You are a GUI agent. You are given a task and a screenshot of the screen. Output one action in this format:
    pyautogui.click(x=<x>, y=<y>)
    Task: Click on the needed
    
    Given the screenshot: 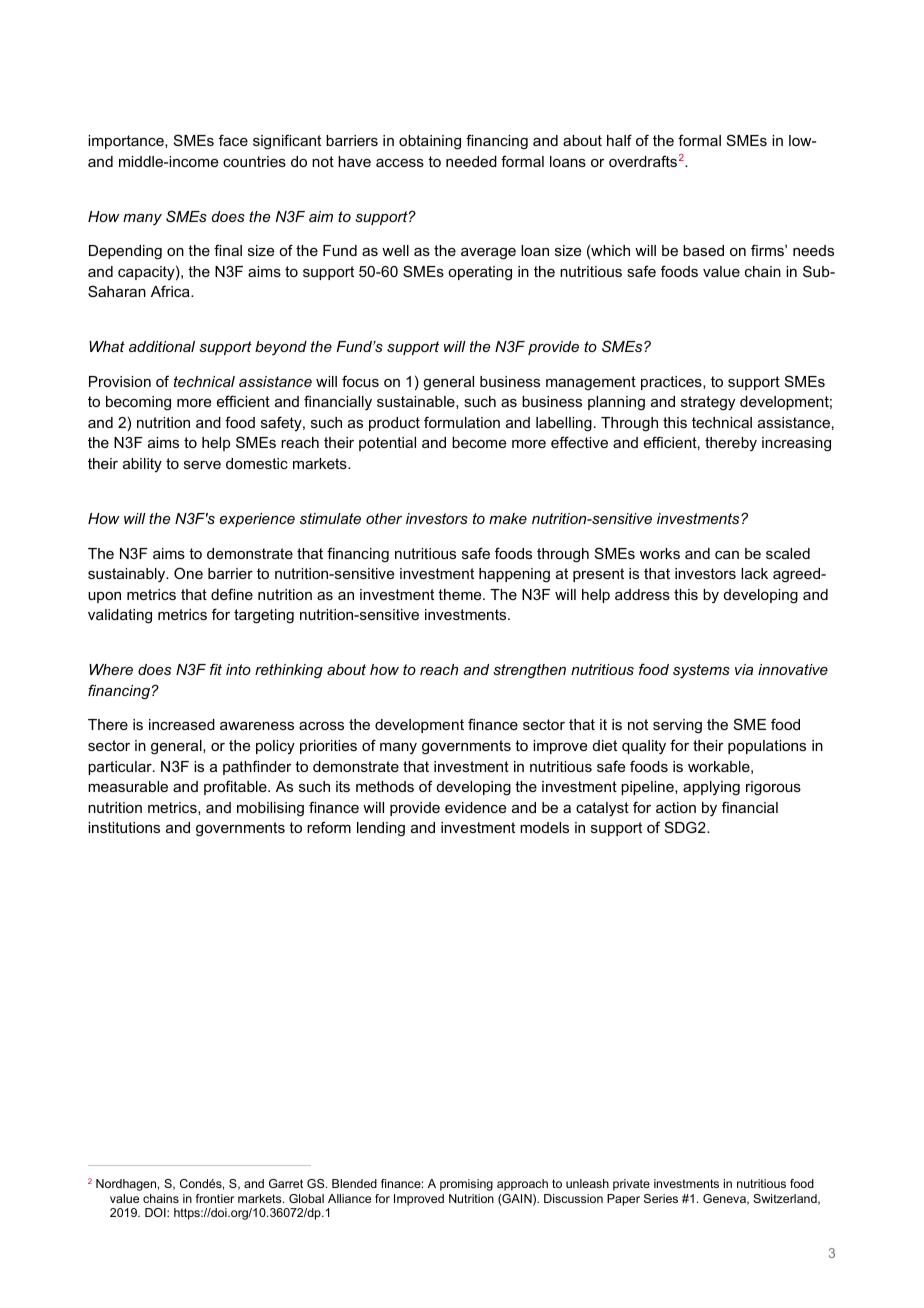 What is the action you would take?
    pyautogui.click(x=471, y=161)
